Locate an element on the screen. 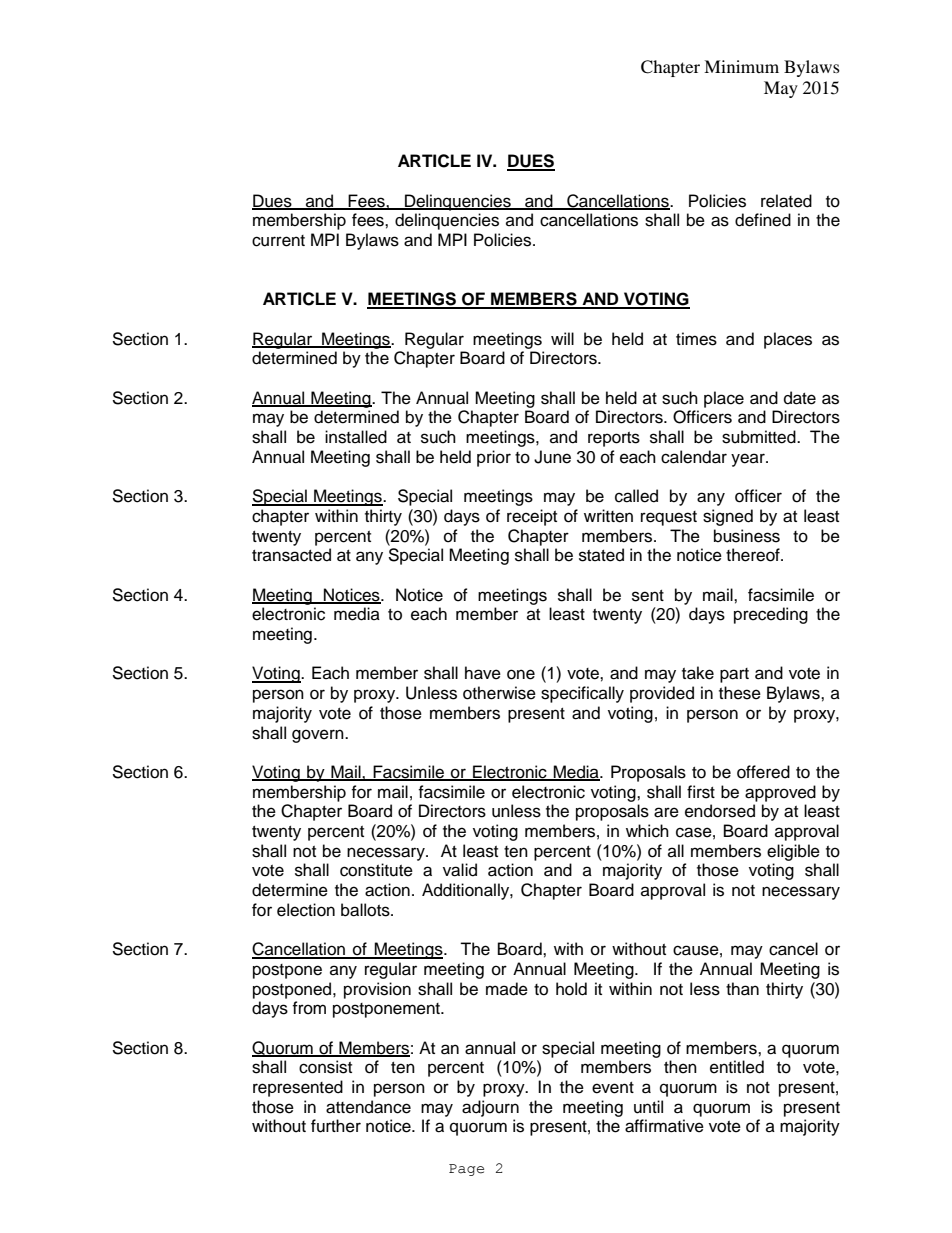  further is located at coordinates (336, 1126).
